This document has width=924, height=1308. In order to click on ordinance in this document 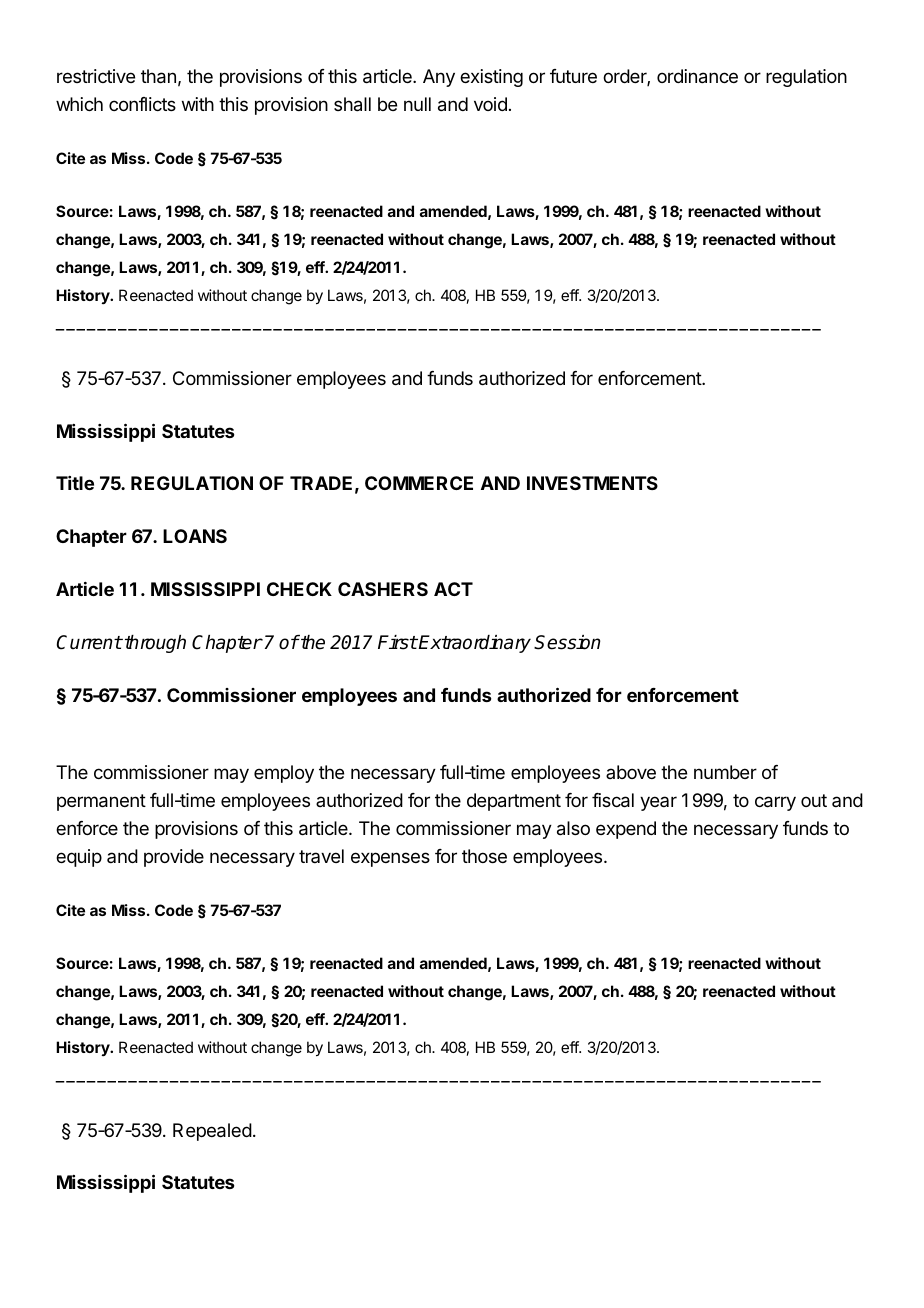, I will do `click(697, 76)`.
